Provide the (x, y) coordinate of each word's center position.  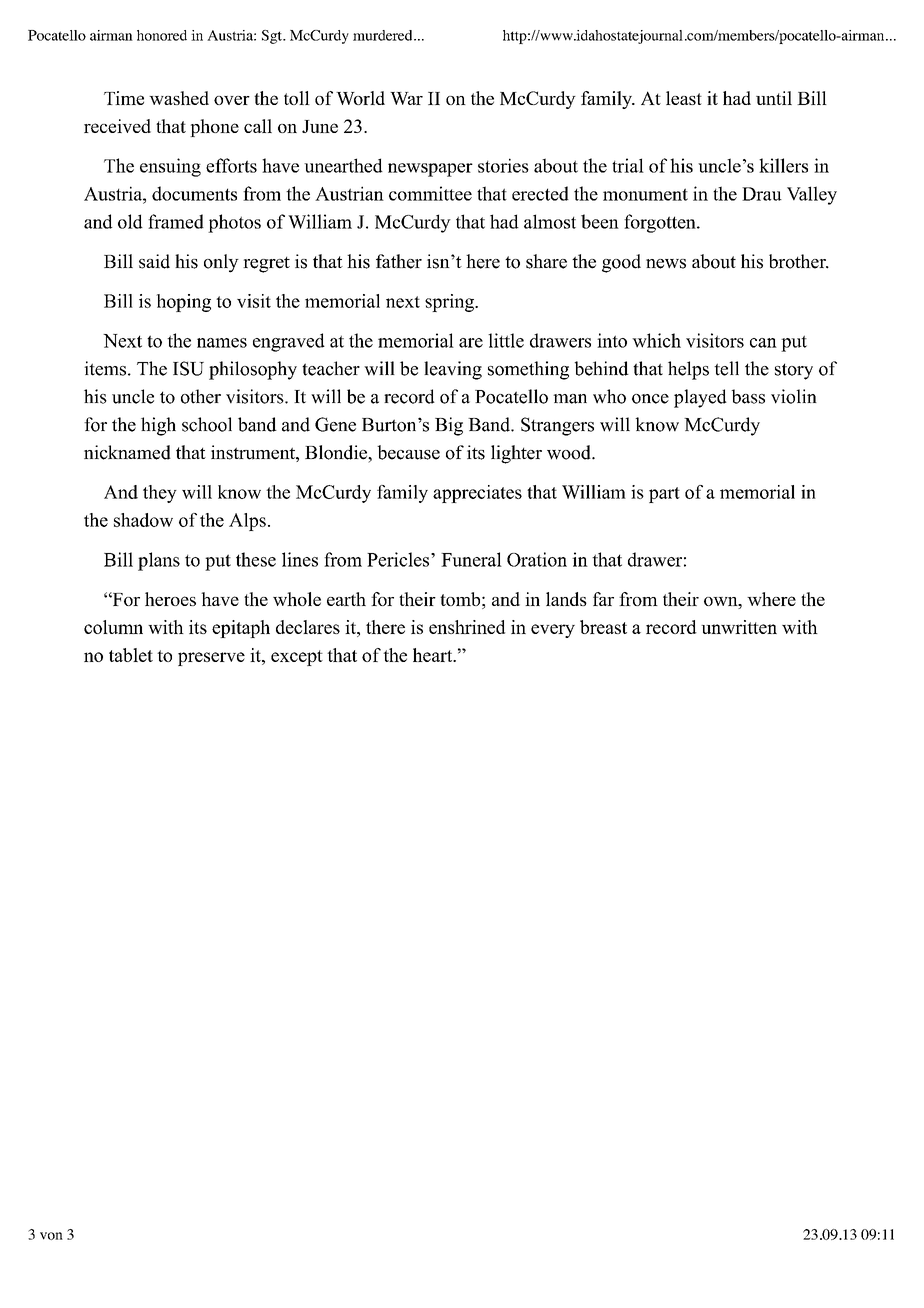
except (297, 658)
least (684, 98)
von (51, 1236)
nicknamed (127, 452)
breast (603, 627)
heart (434, 655)
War (406, 98)
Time (124, 98)
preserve (211, 659)
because (408, 452)
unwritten (739, 627)
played (700, 398)
